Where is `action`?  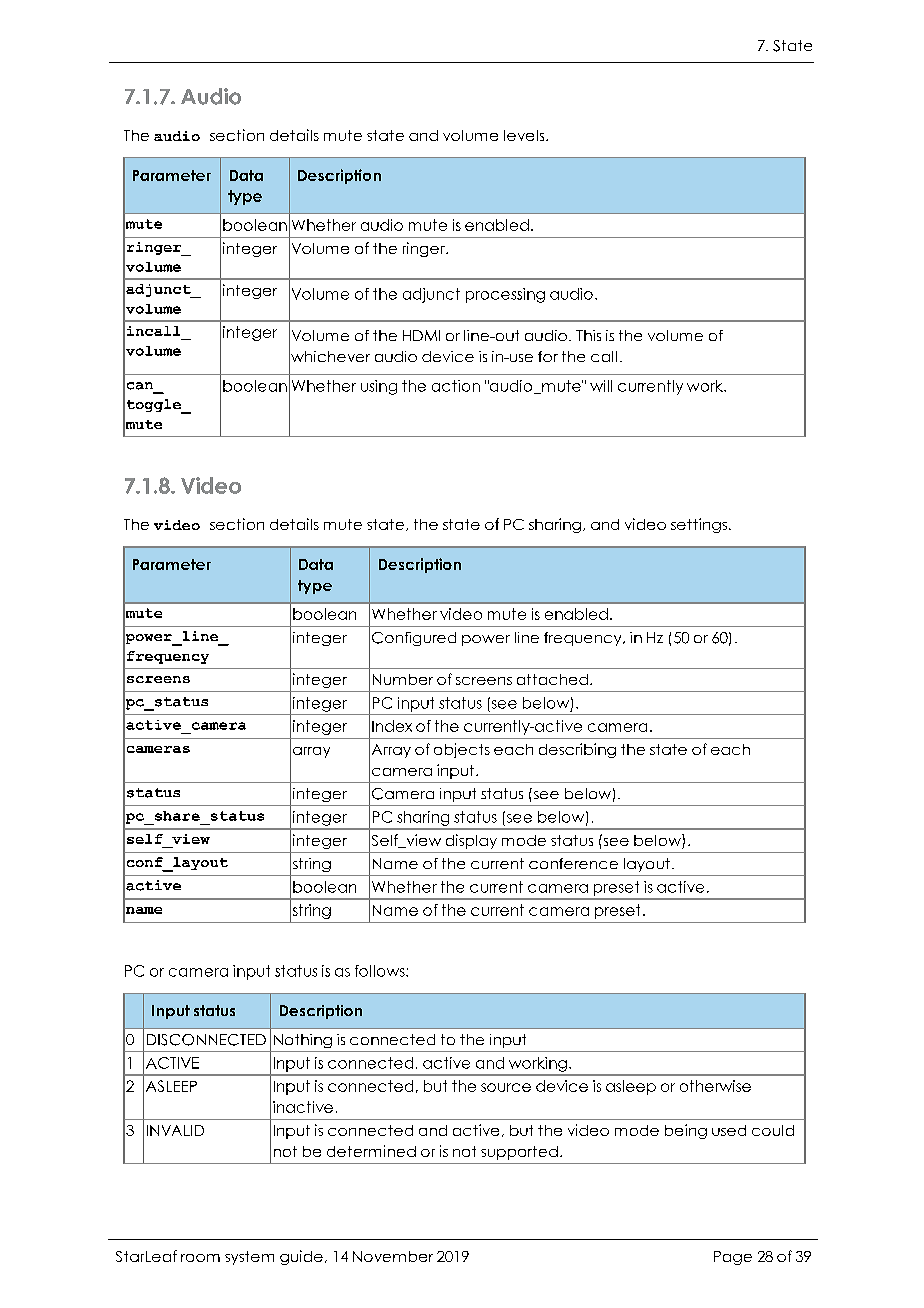
action is located at coordinates (456, 386).
